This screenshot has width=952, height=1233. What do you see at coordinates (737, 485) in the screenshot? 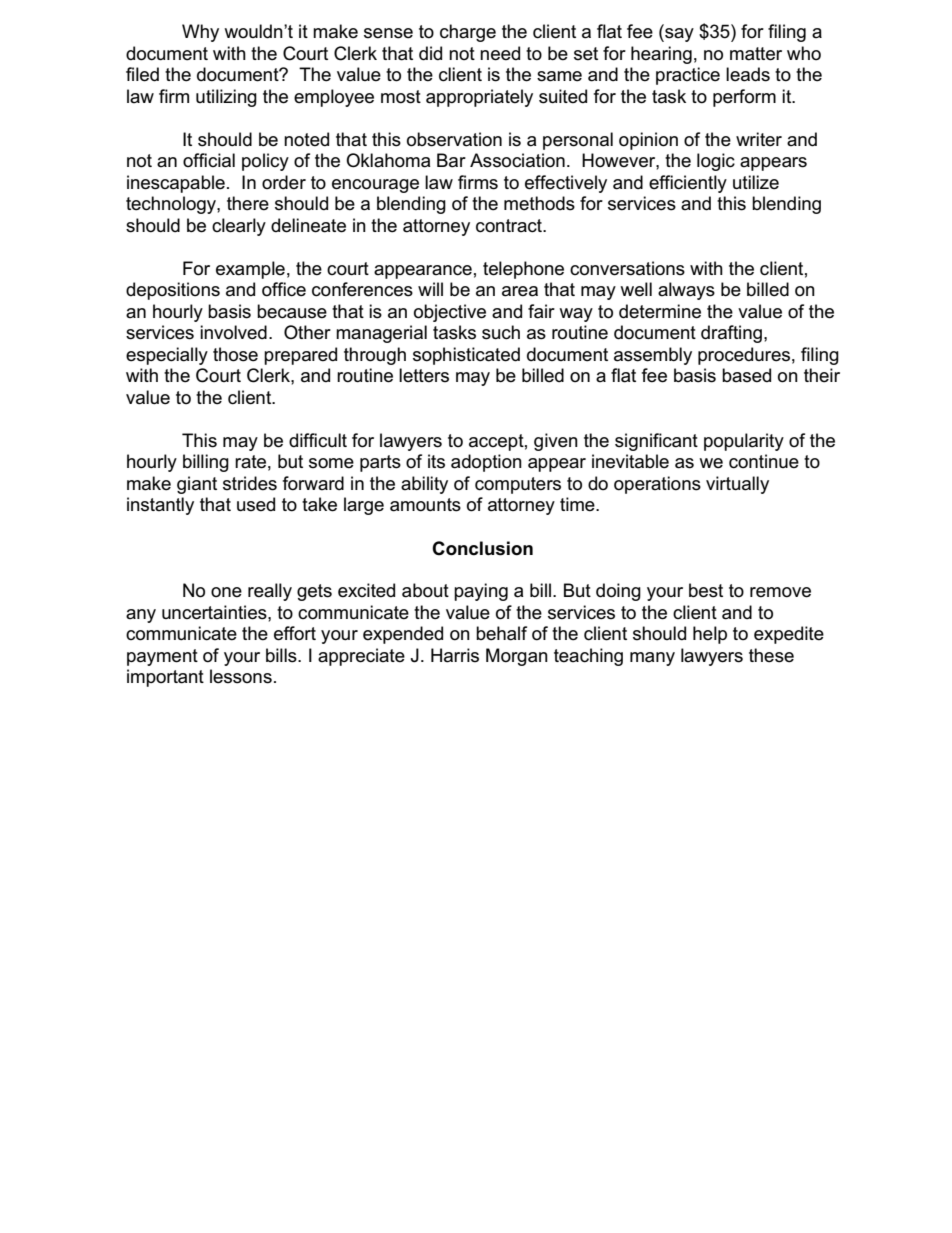
I see `virtually` at bounding box center [737, 485].
